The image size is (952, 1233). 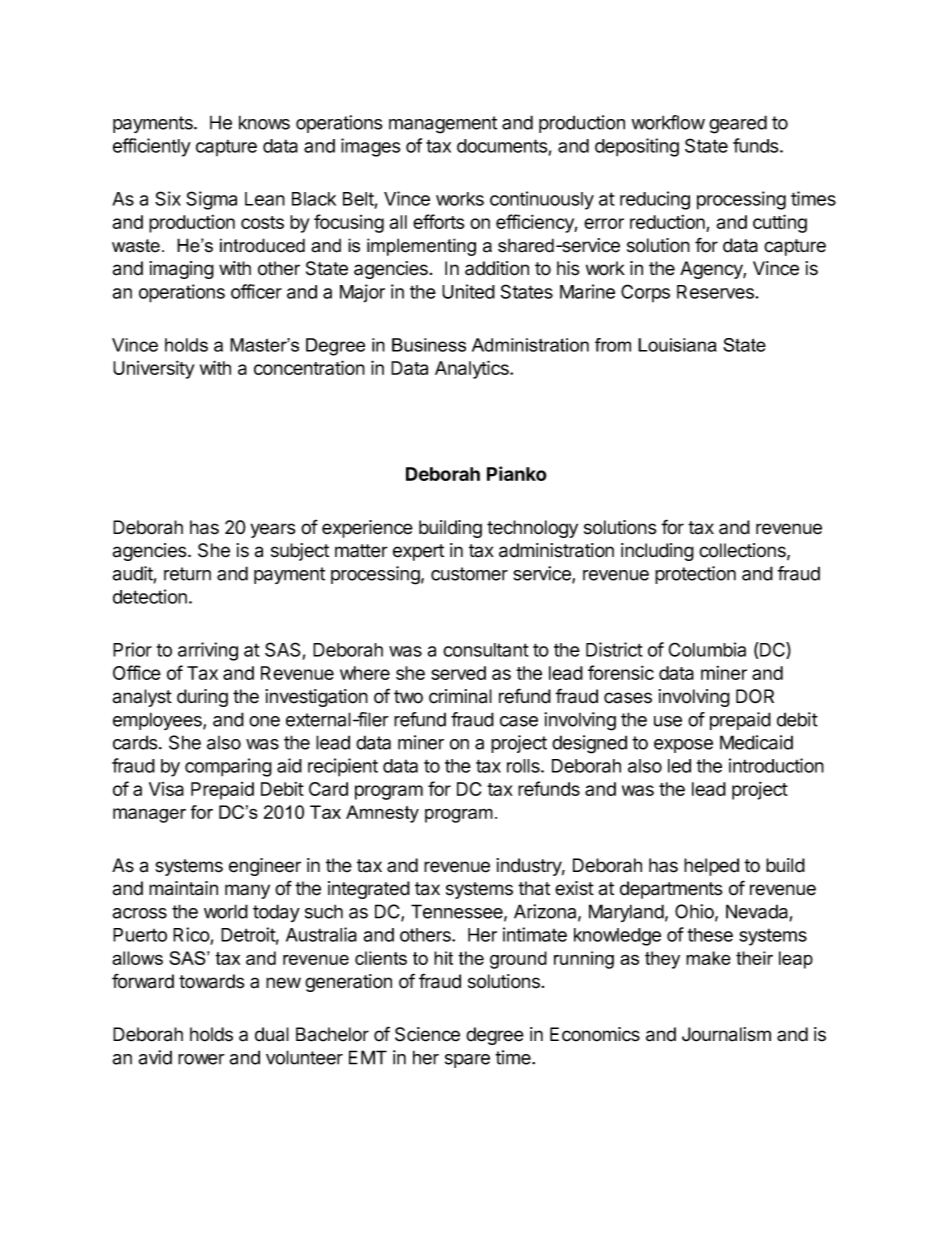 What do you see at coordinates (738, 124) in the document?
I see `geared` at bounding box center [738, 124].
